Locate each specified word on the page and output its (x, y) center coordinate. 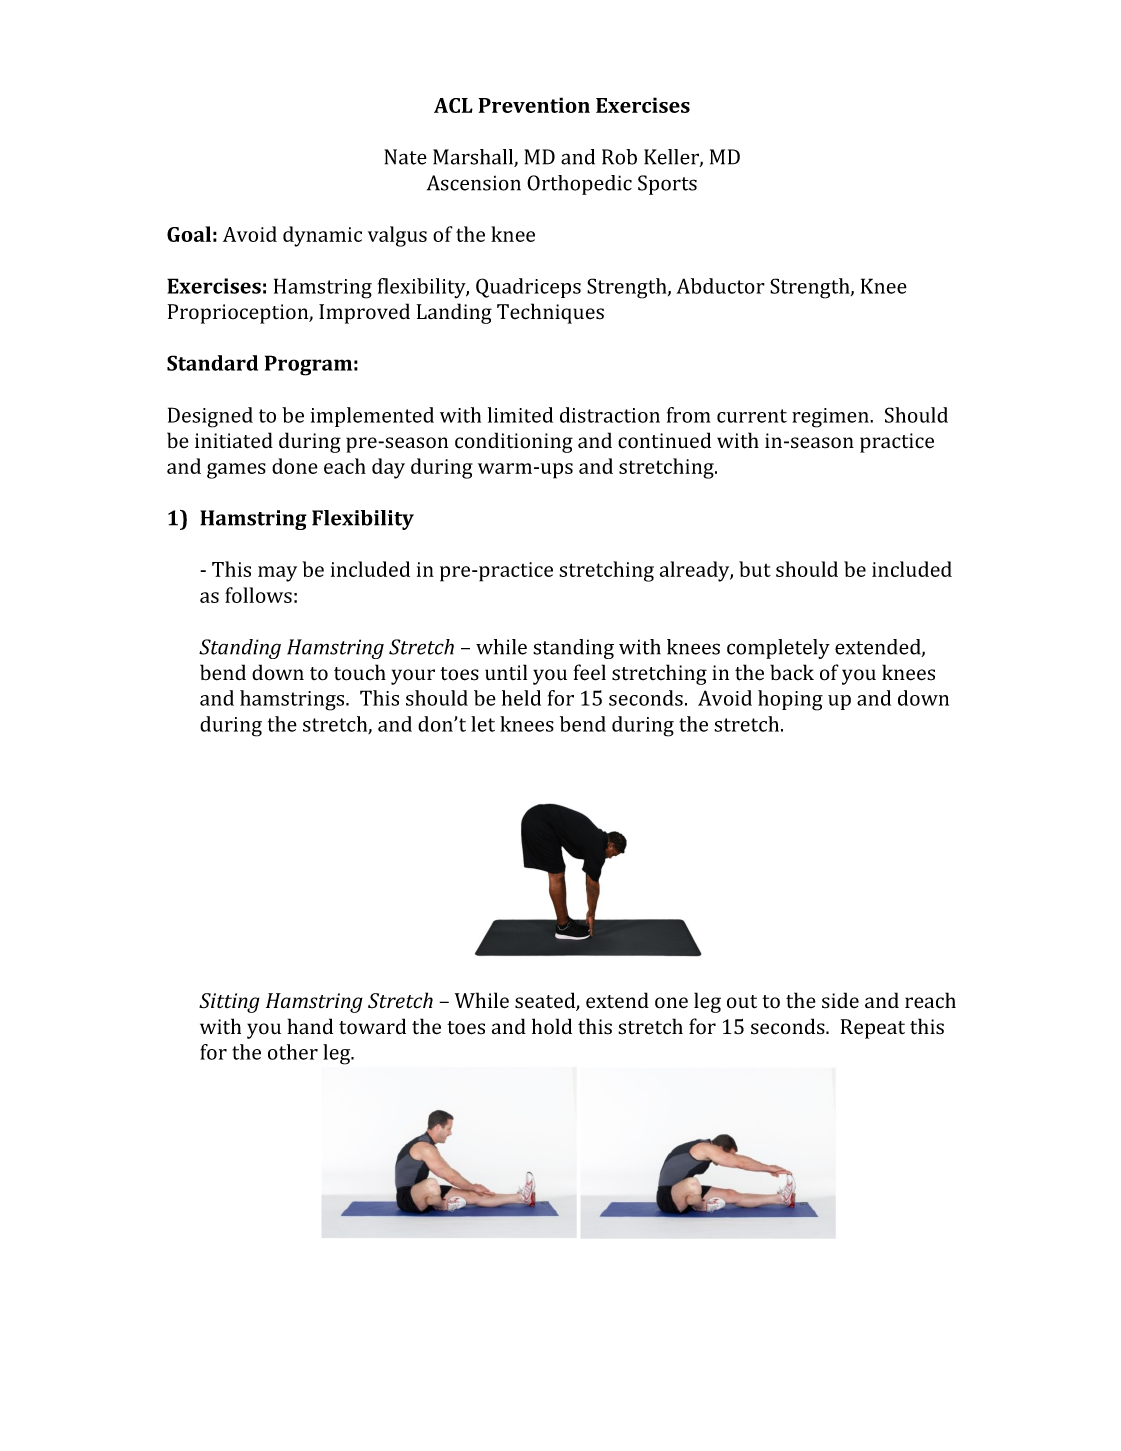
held (521, 698)
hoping (790, 700)
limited (520, 415)
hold (552, 1026)
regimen (831, 418)
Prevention (534, 105)
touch (360, 672)
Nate (405, 157)
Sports (667, 185)
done (295, 466)
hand (310, 1026)
